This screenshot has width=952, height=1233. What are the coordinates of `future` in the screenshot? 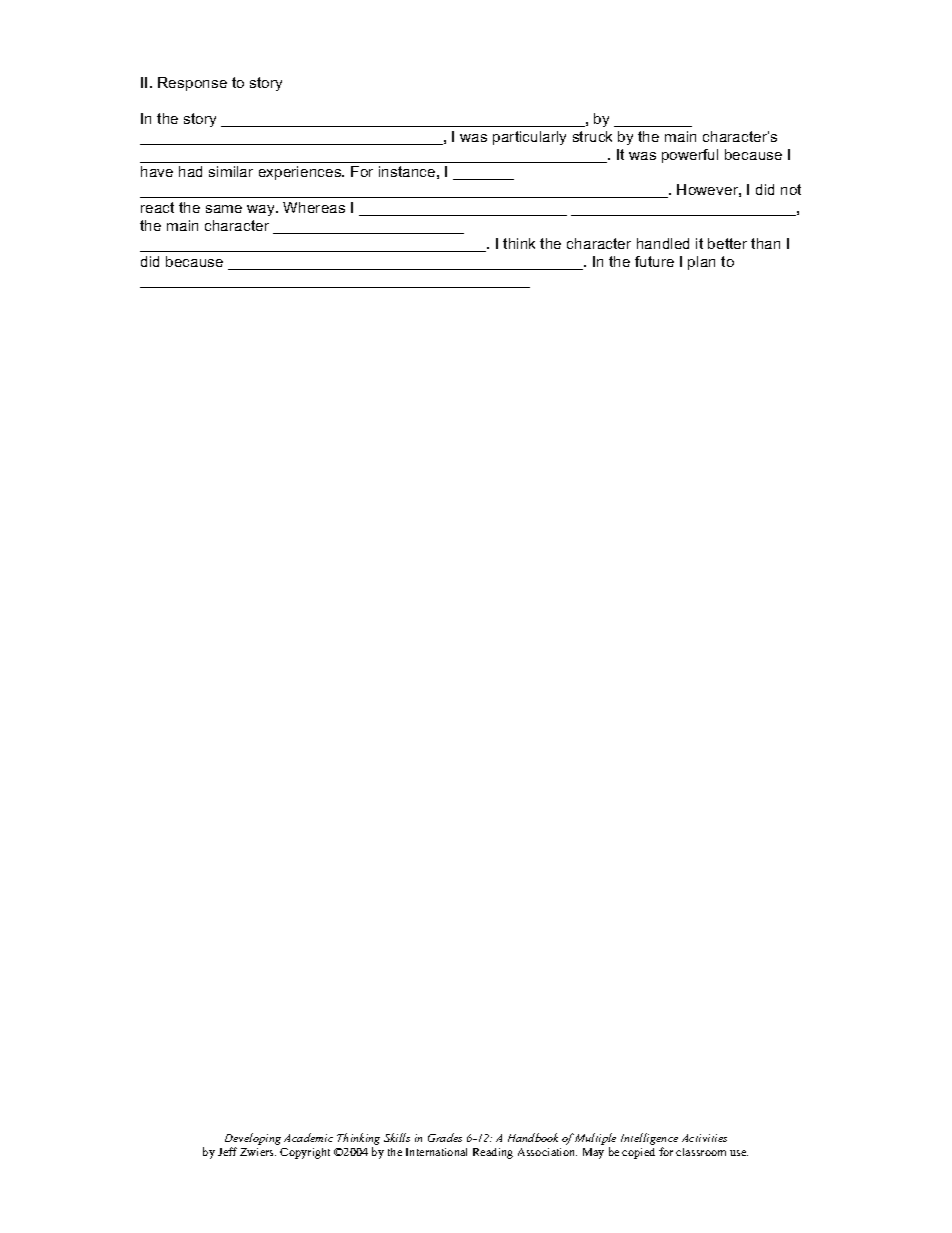 It's located at (654, 261).
